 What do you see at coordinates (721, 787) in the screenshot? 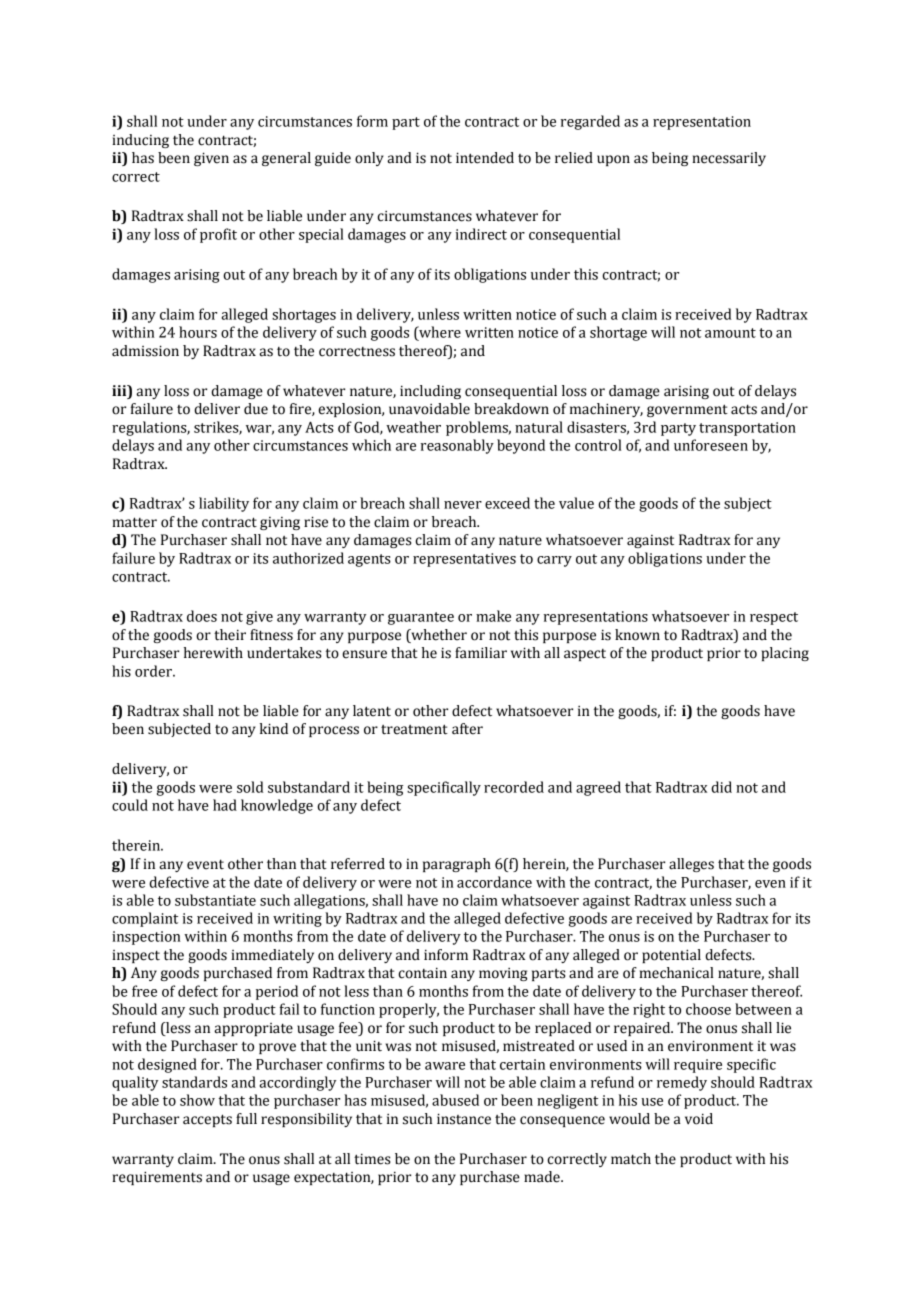
I see `did` at bounding box center [721, 787].
